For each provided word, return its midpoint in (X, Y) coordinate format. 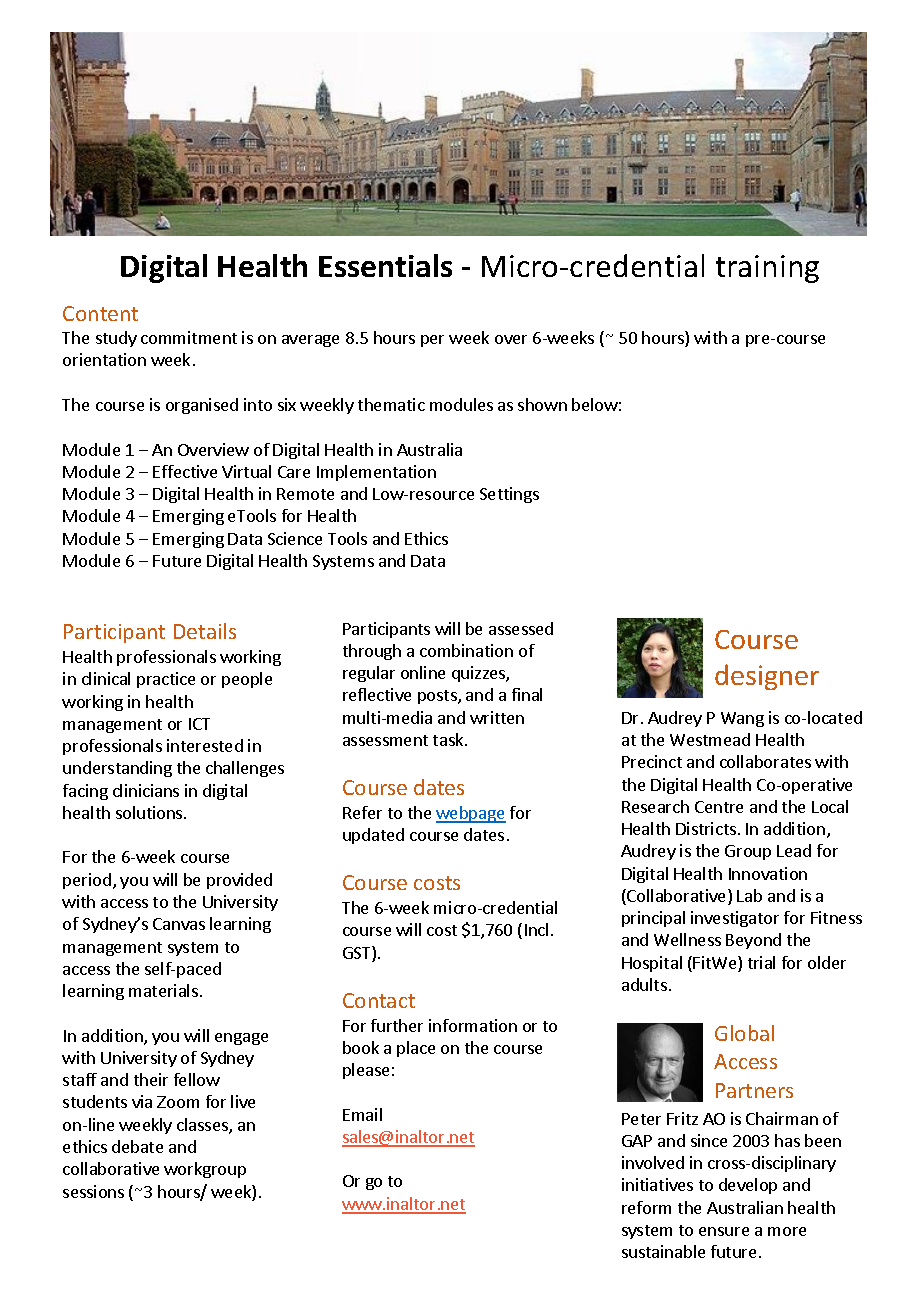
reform (646, 1207)
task (449, 739)
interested (205, 745)
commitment (189, 337)
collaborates (765, 761)
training (767, 269)
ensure (724, 1231)
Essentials (385, 265)
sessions (93, 1191)
